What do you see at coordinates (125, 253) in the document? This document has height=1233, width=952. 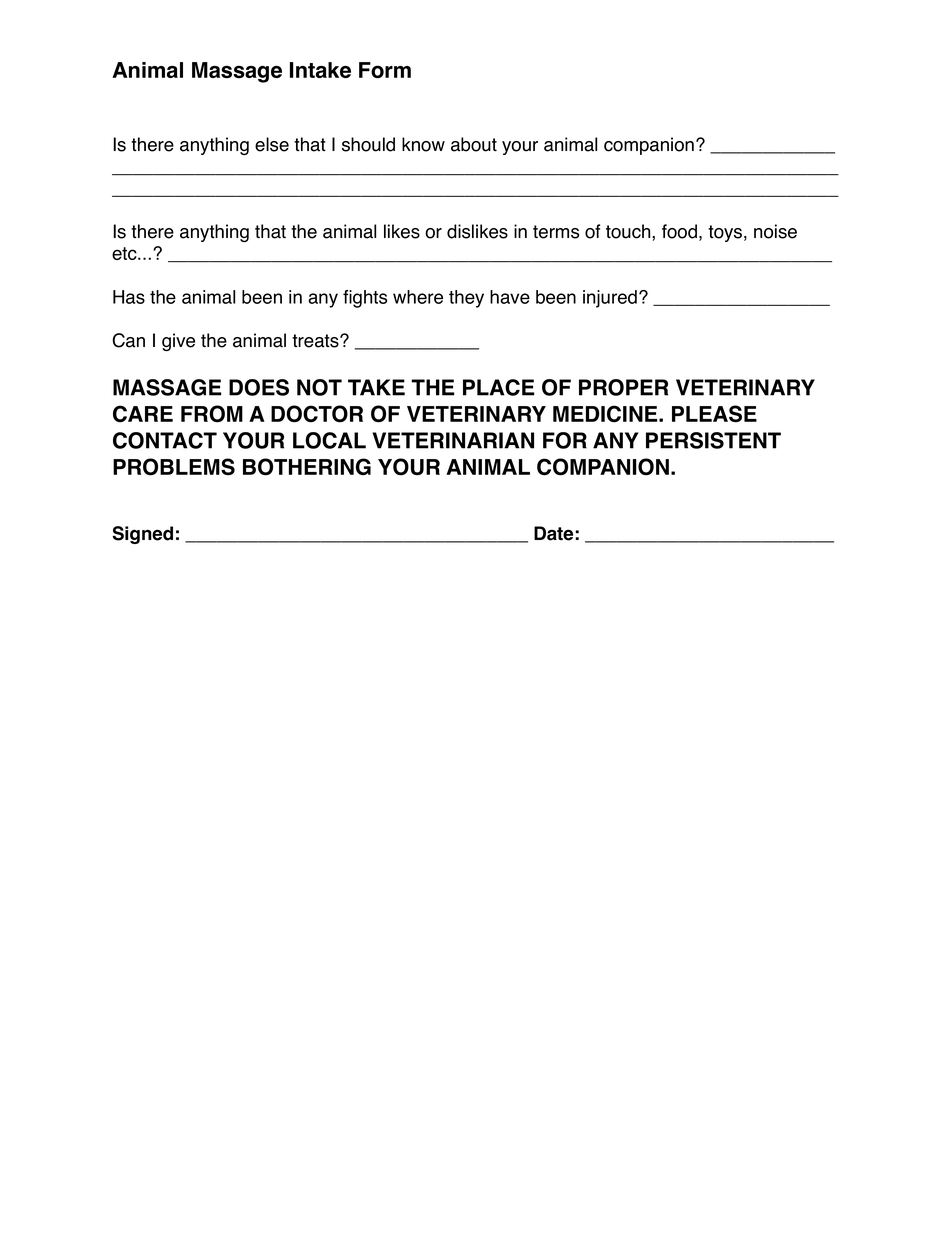 I see `etc` at bounding box center [125, 253].
